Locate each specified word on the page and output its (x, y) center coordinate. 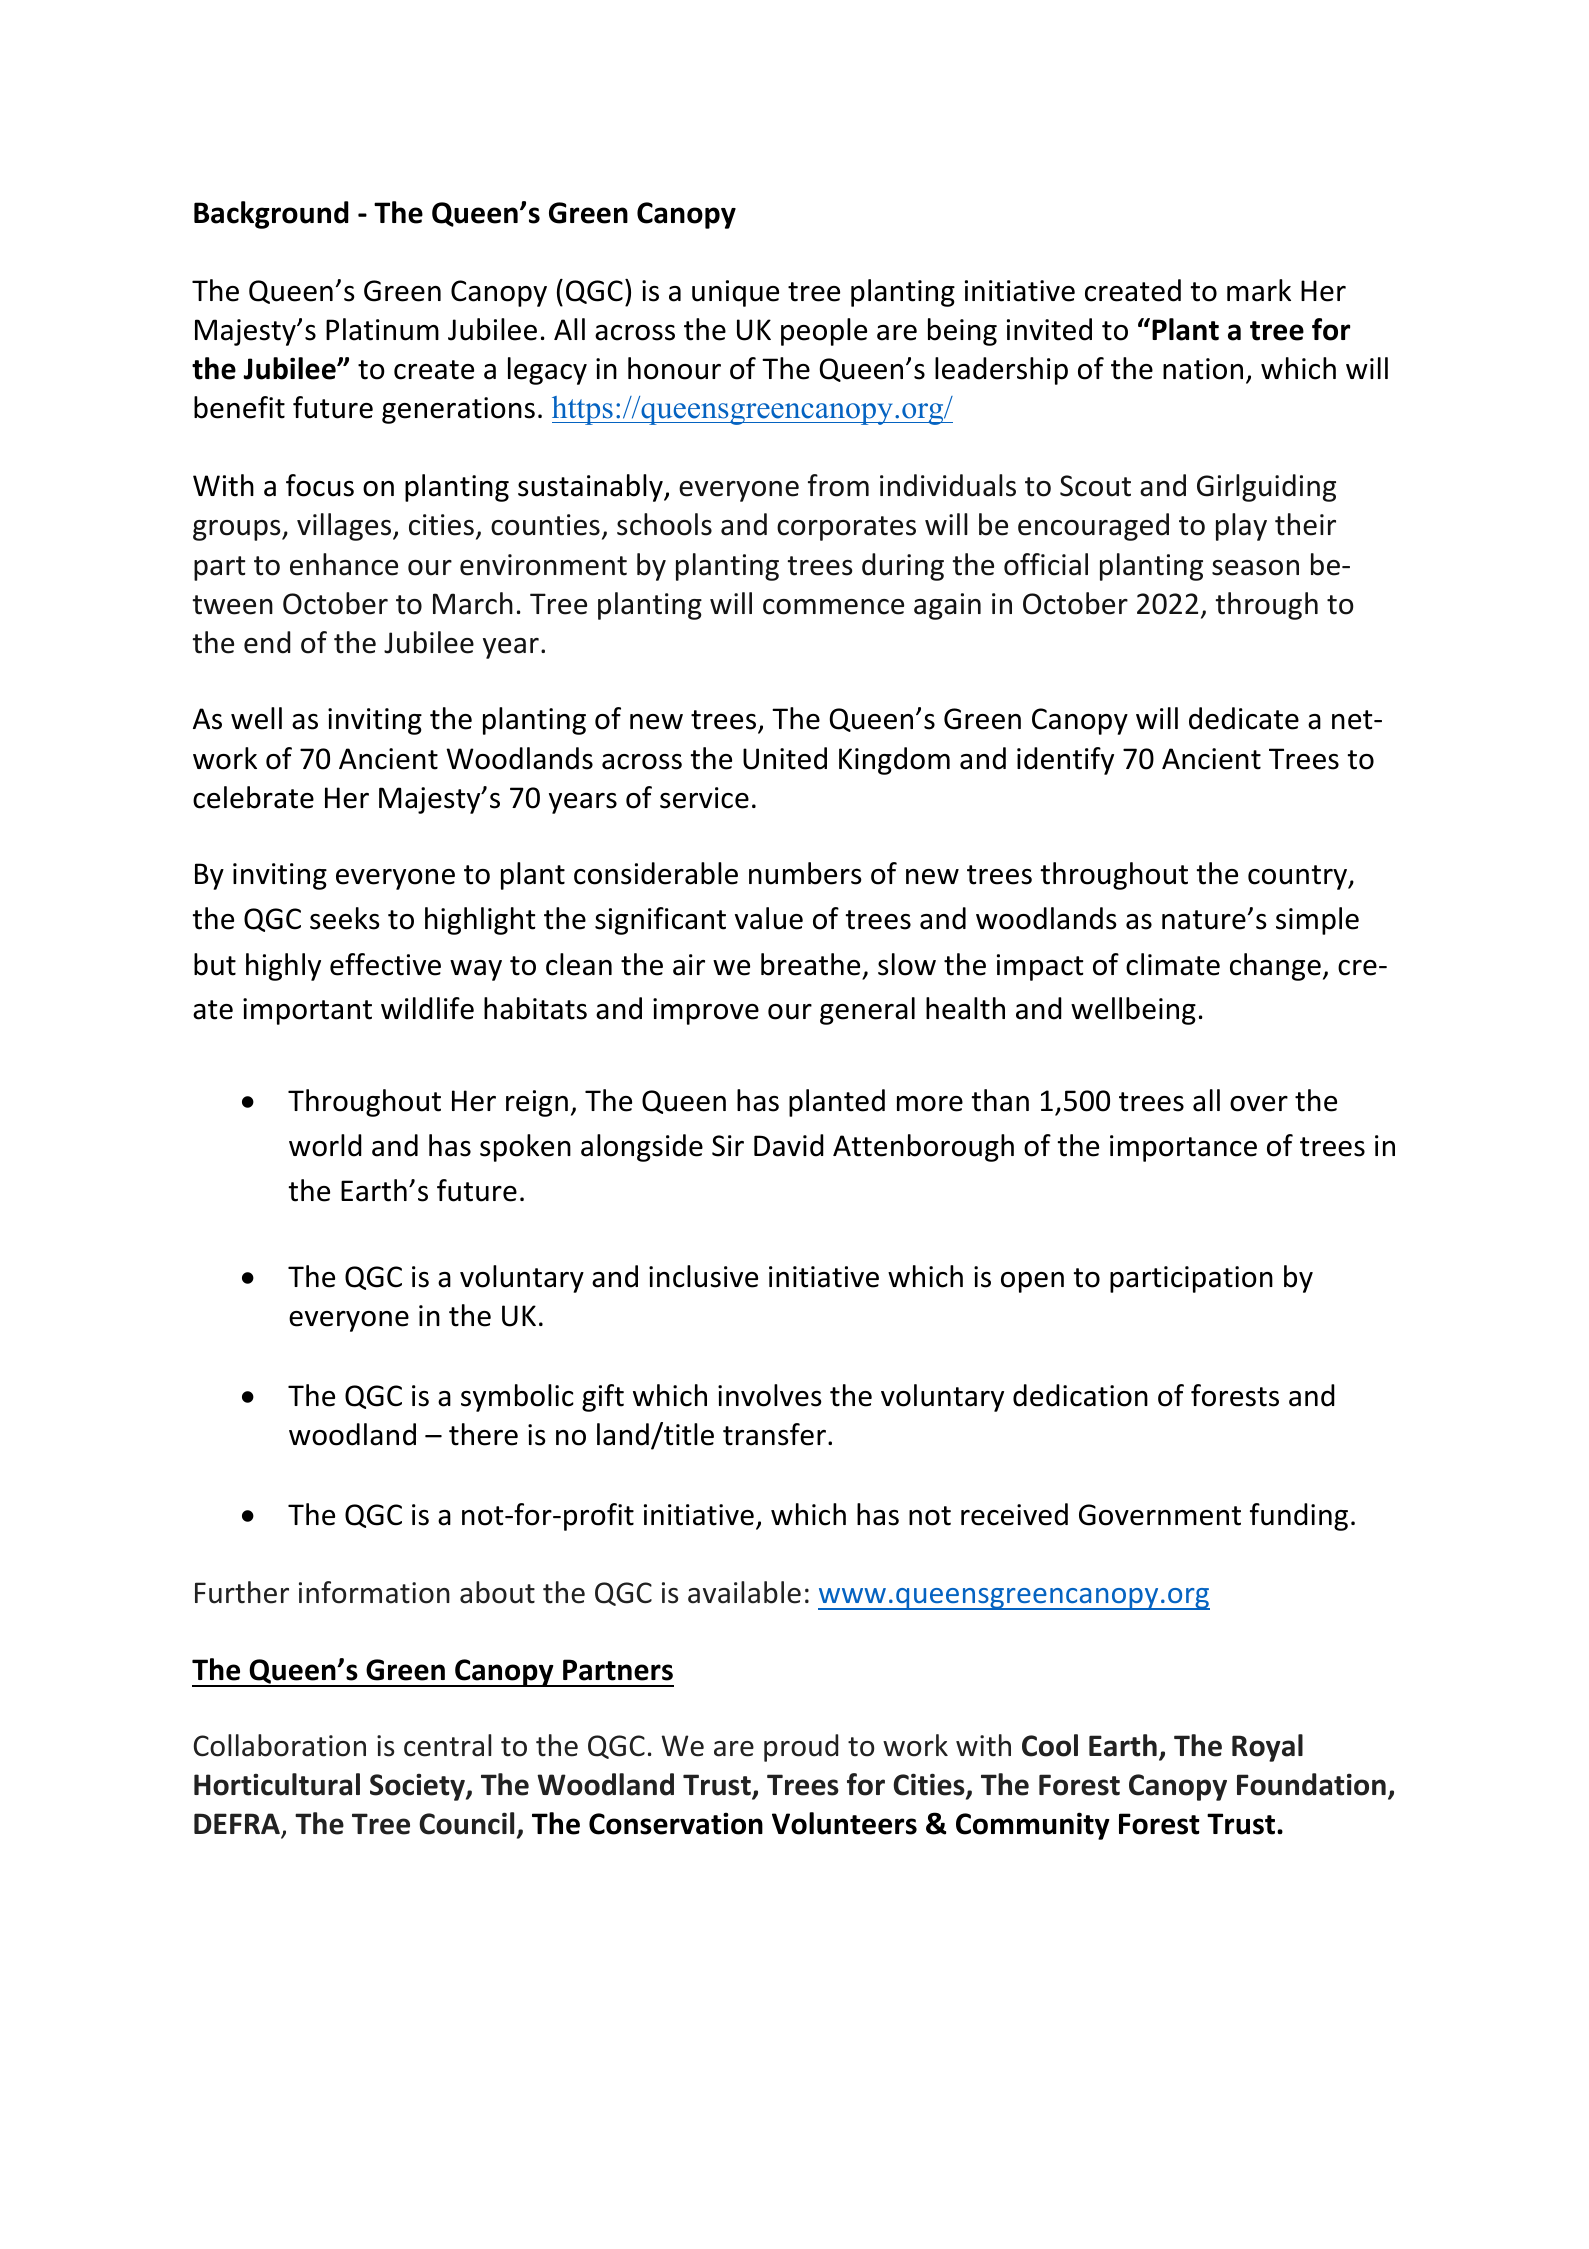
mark (1259, 290)
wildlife (427, 1008)
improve (706, 1011)
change (1275, 967)
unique (735, 293)
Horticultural (277, 1784)
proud (801, 1748)
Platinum (382, 329)
